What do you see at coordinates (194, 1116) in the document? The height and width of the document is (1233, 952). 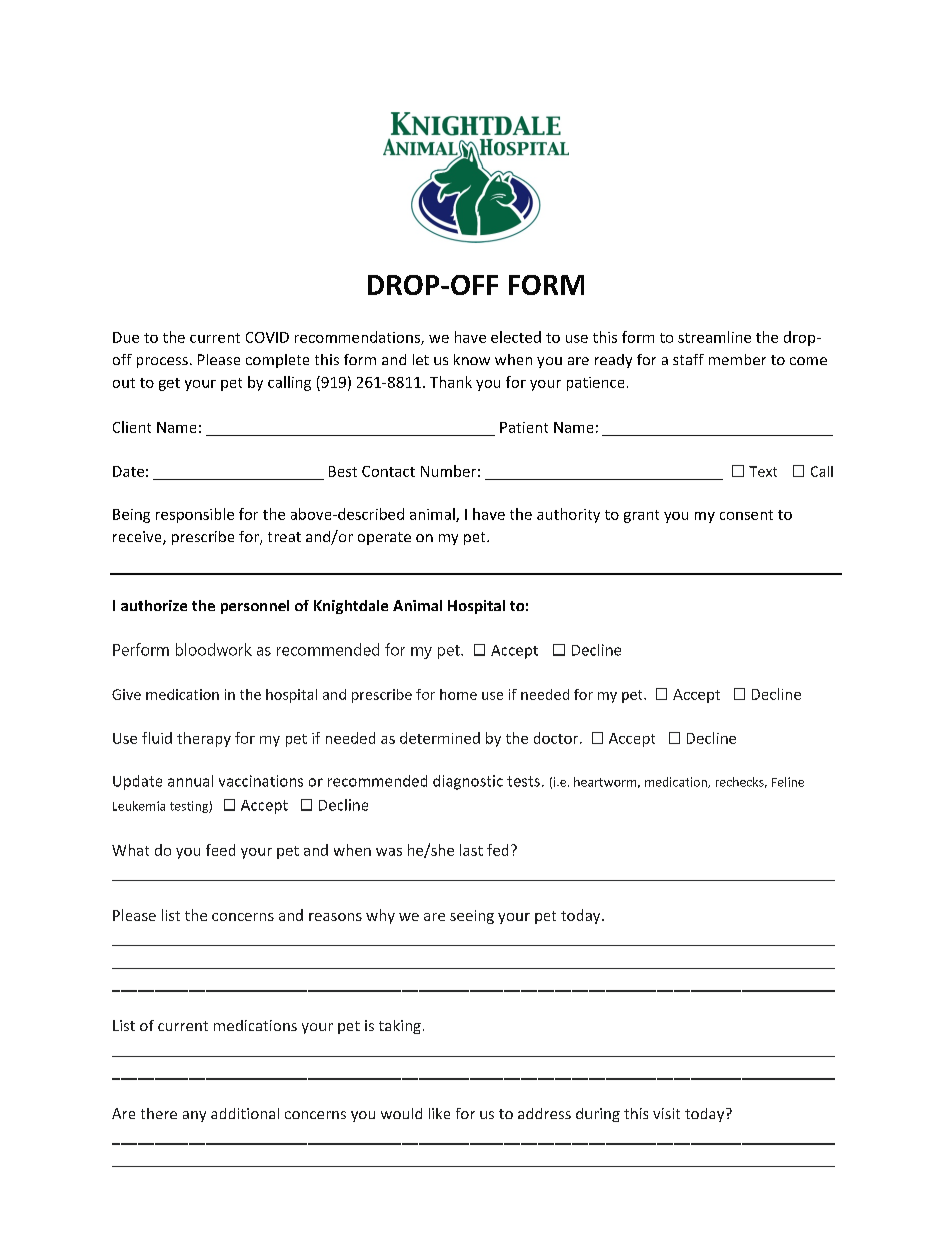 I see `any` at bounding box center [194, 1116].
